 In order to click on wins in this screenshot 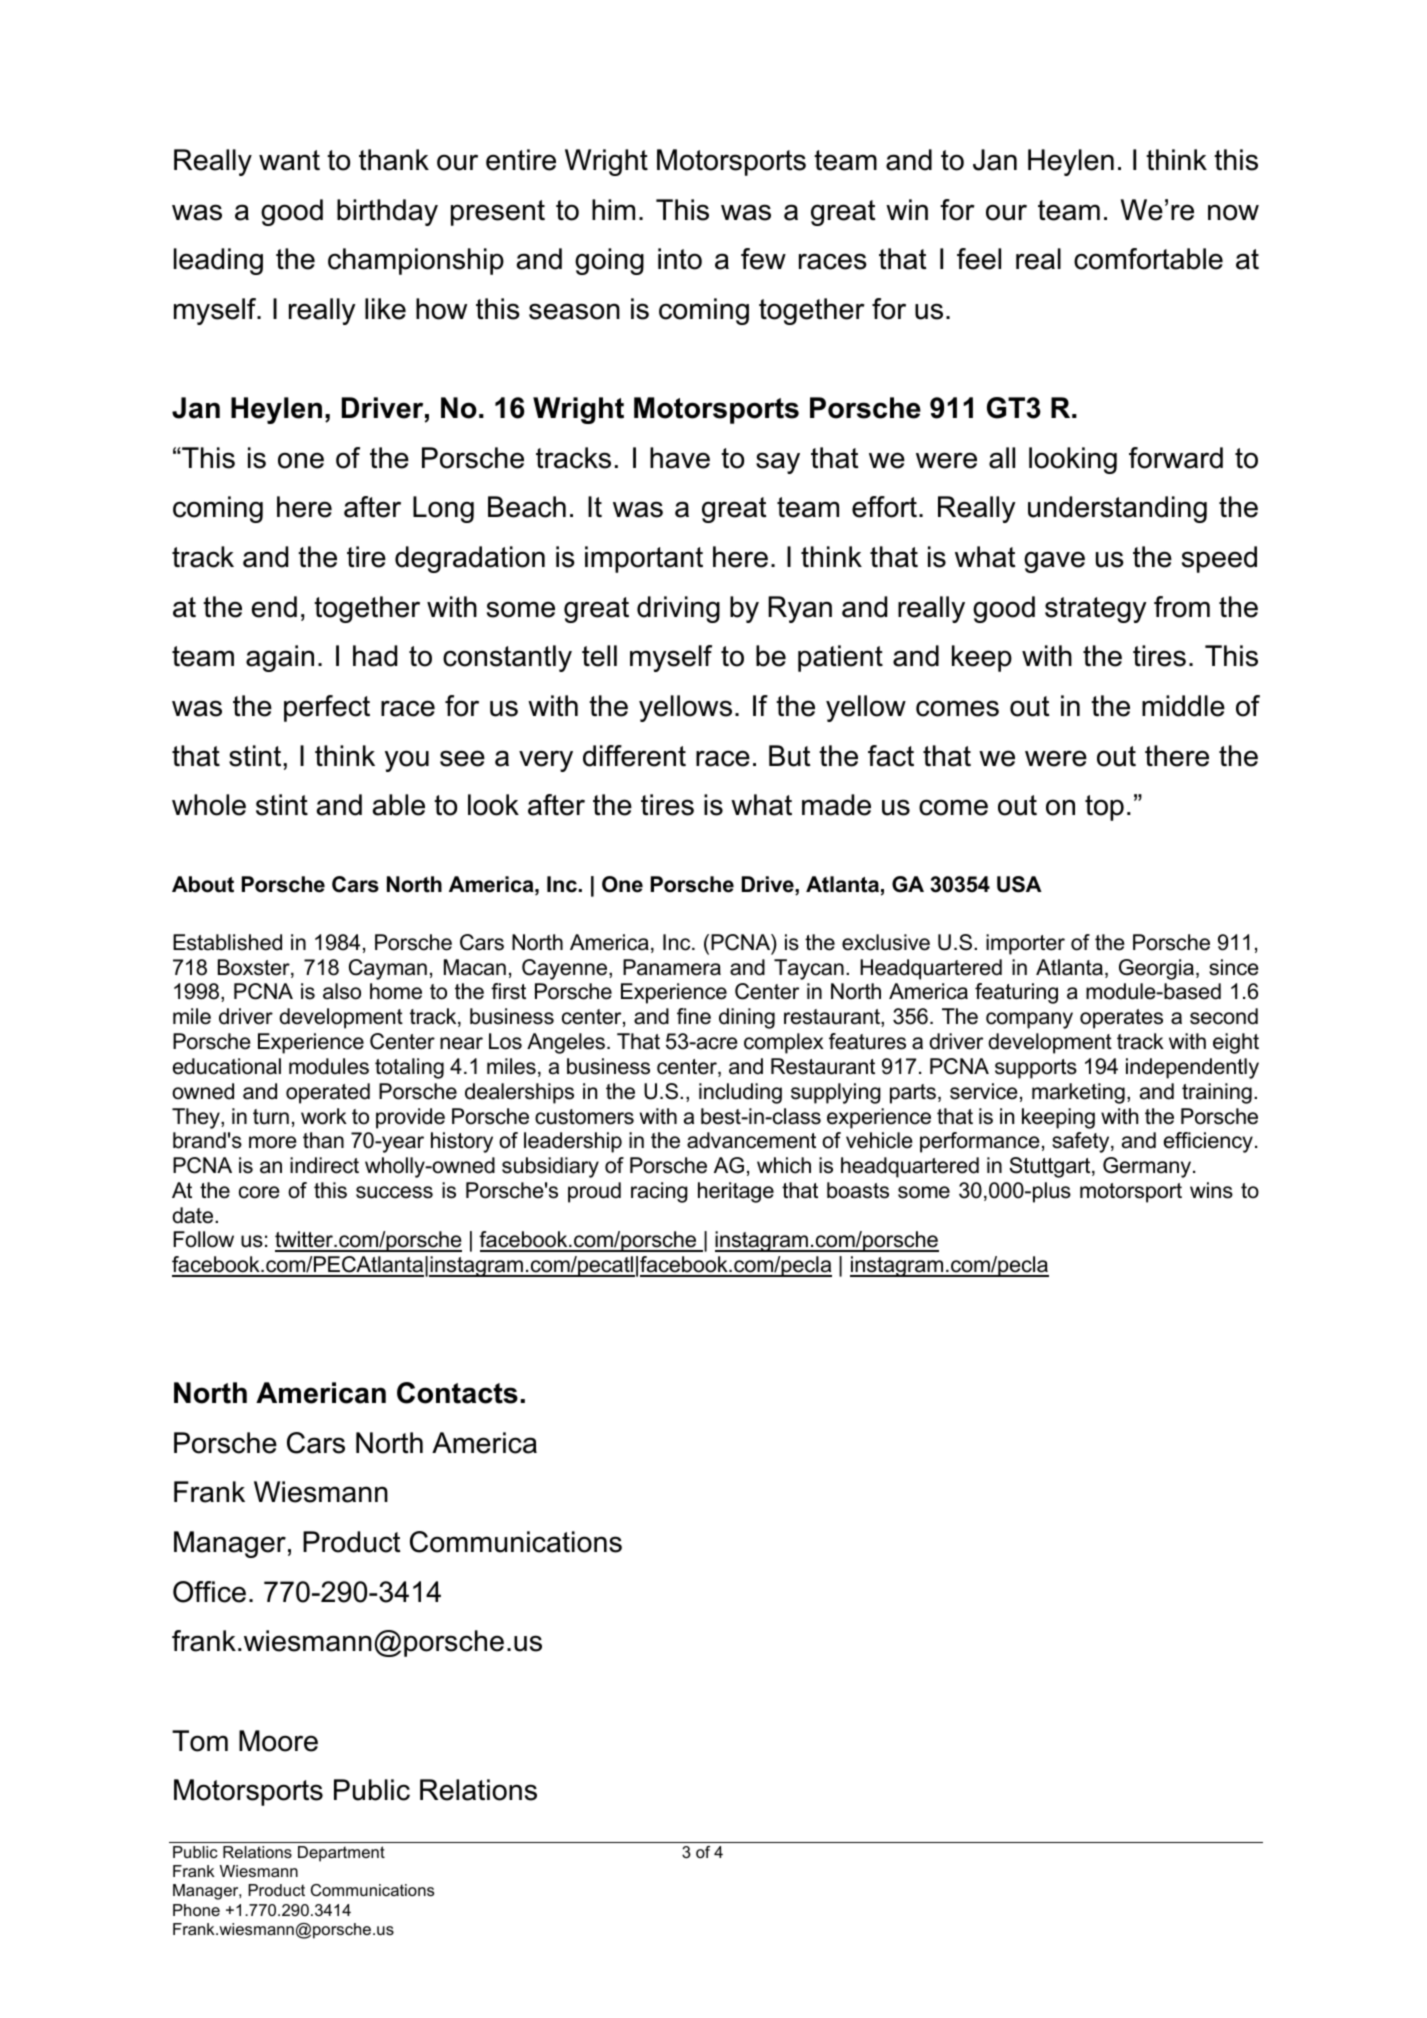, I will do `click(1211, 1190)`.
